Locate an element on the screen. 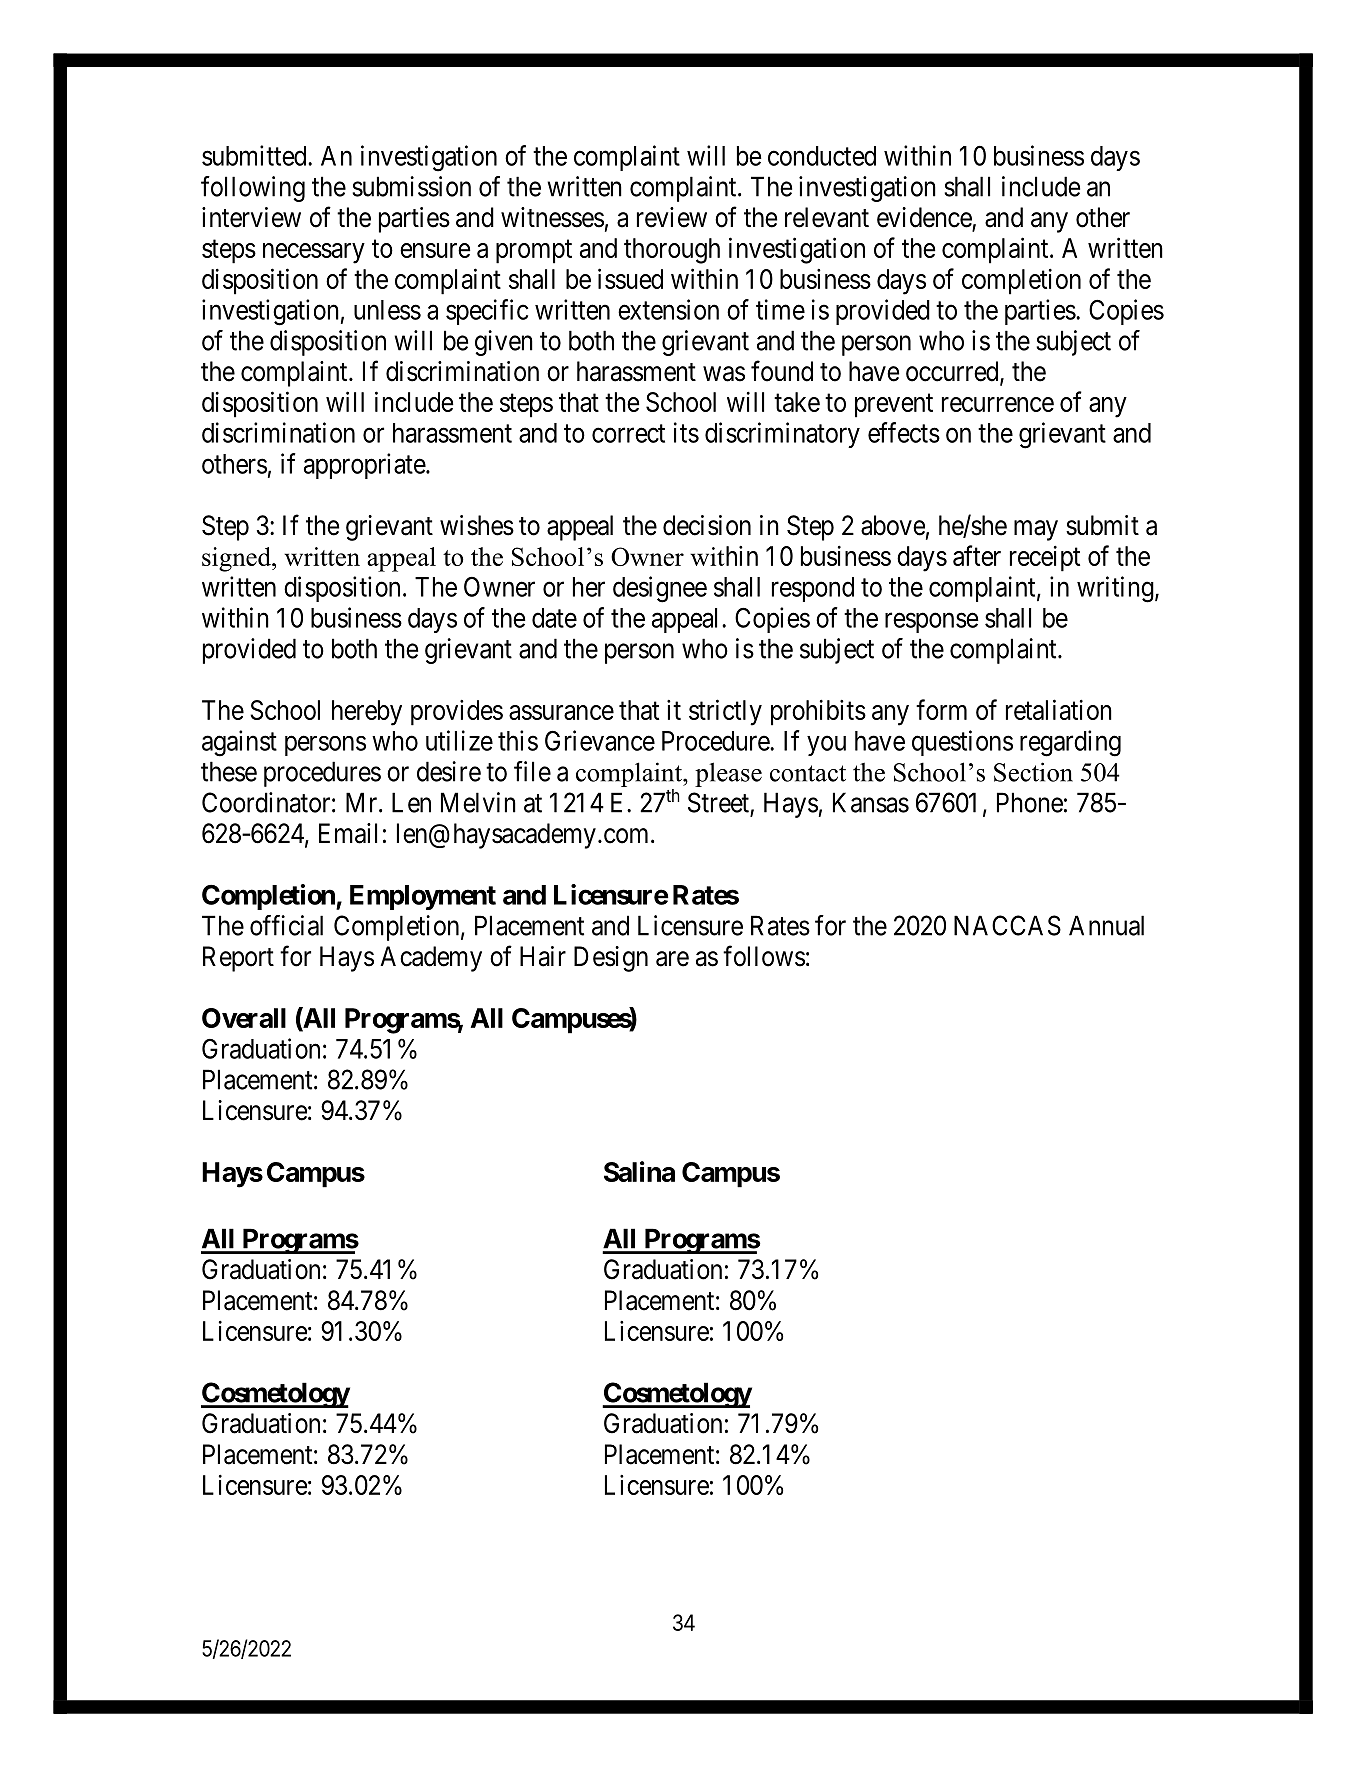 Image resolution: width=1366 pixels, height=1767 pixels. unless is located at coordinates (387, 310).
